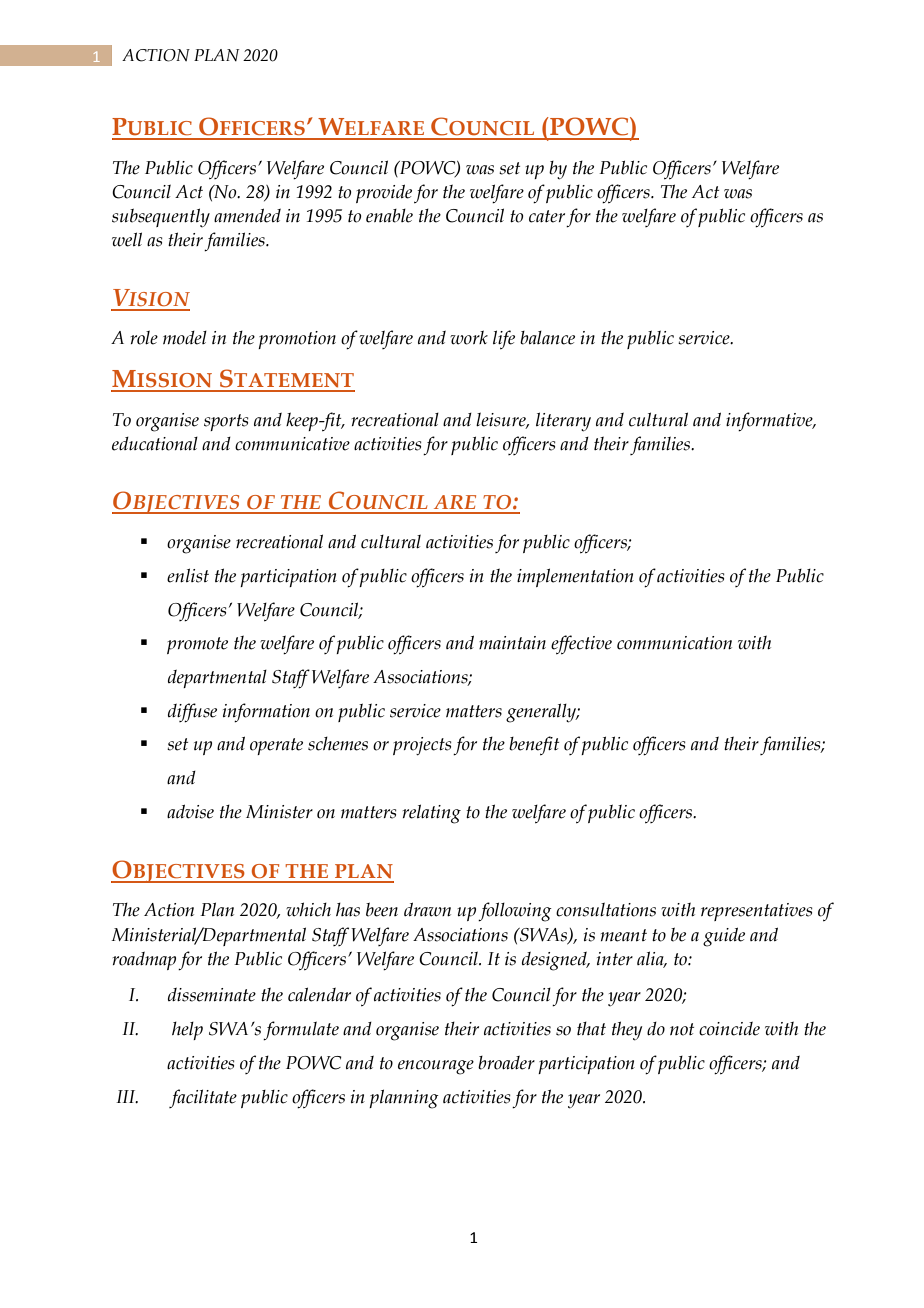 Image resolution: width=924 pixels, height=1308 pixels. Describe the element at coordinates (682, 1029) in the image. I see `not` at that location.
